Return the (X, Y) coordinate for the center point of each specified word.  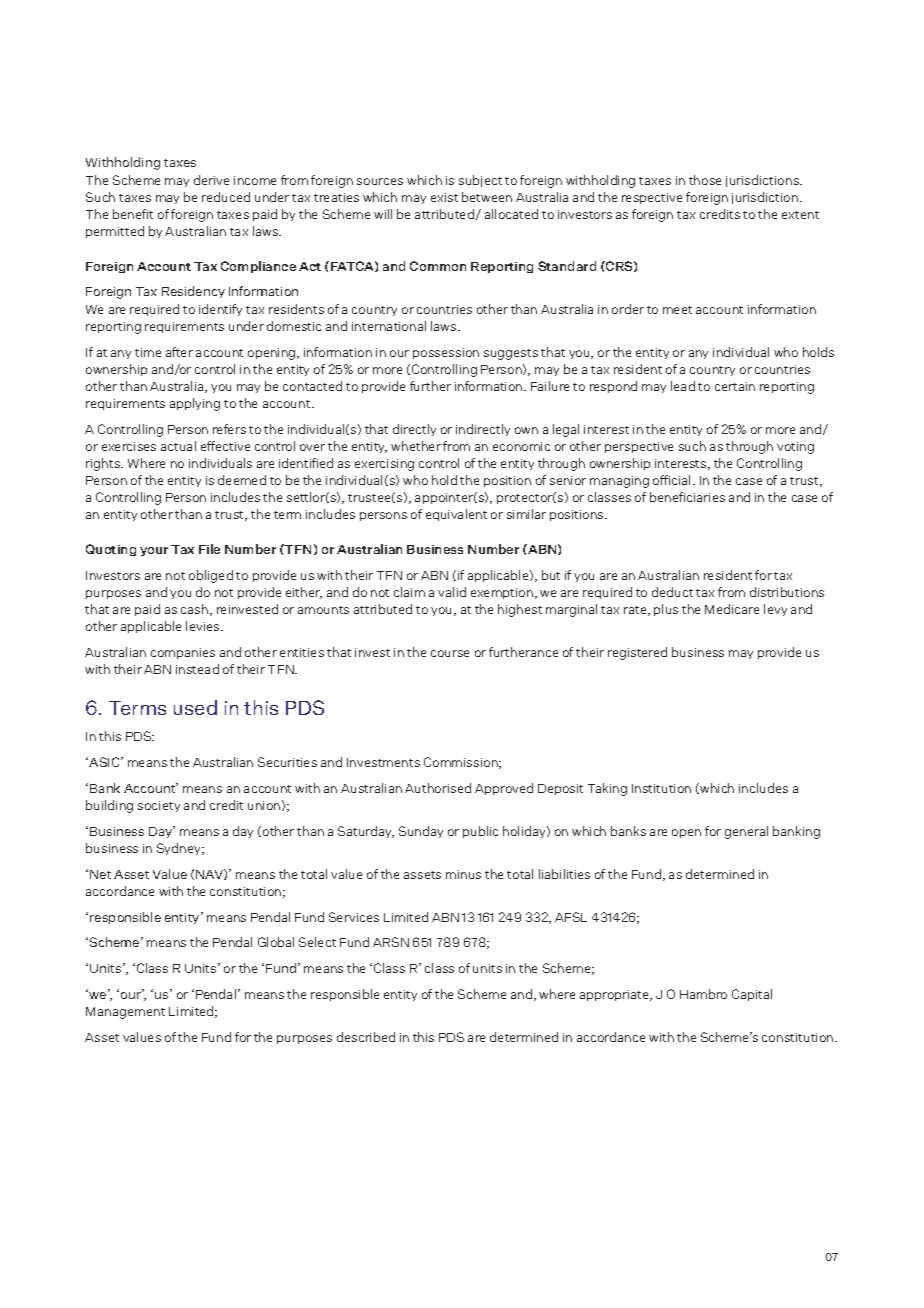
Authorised (438, 788)
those (705, 180)
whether (416, 446)
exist (444, 197)
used (195, 707)
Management (125, 1013)
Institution (661, 788)
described (366, 1037)
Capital (752, 995)
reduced (226, 197)
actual (178, 446)
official (671, 480)
